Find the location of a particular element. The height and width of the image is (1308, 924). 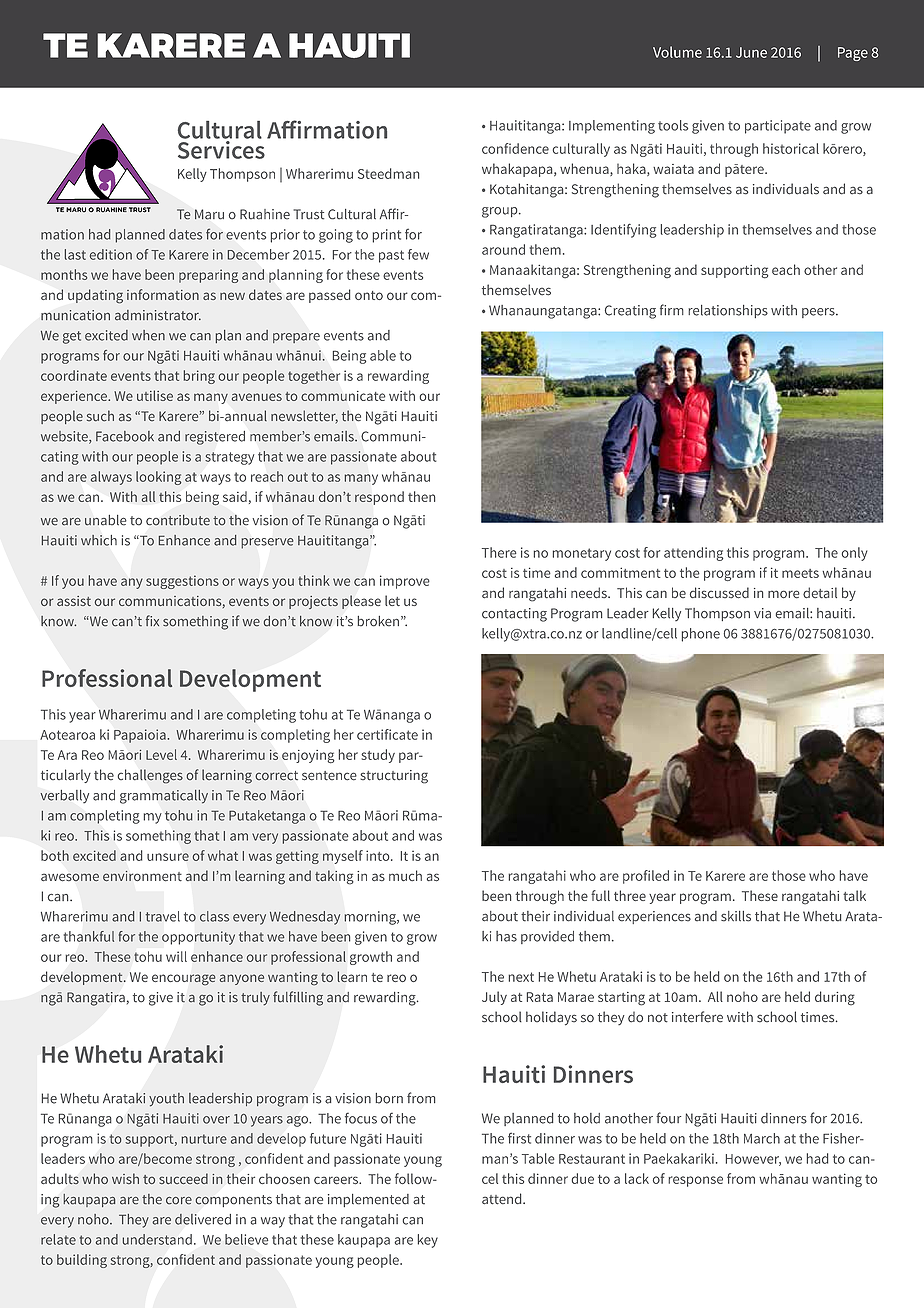

Services is located at coordinates (221, 150).
